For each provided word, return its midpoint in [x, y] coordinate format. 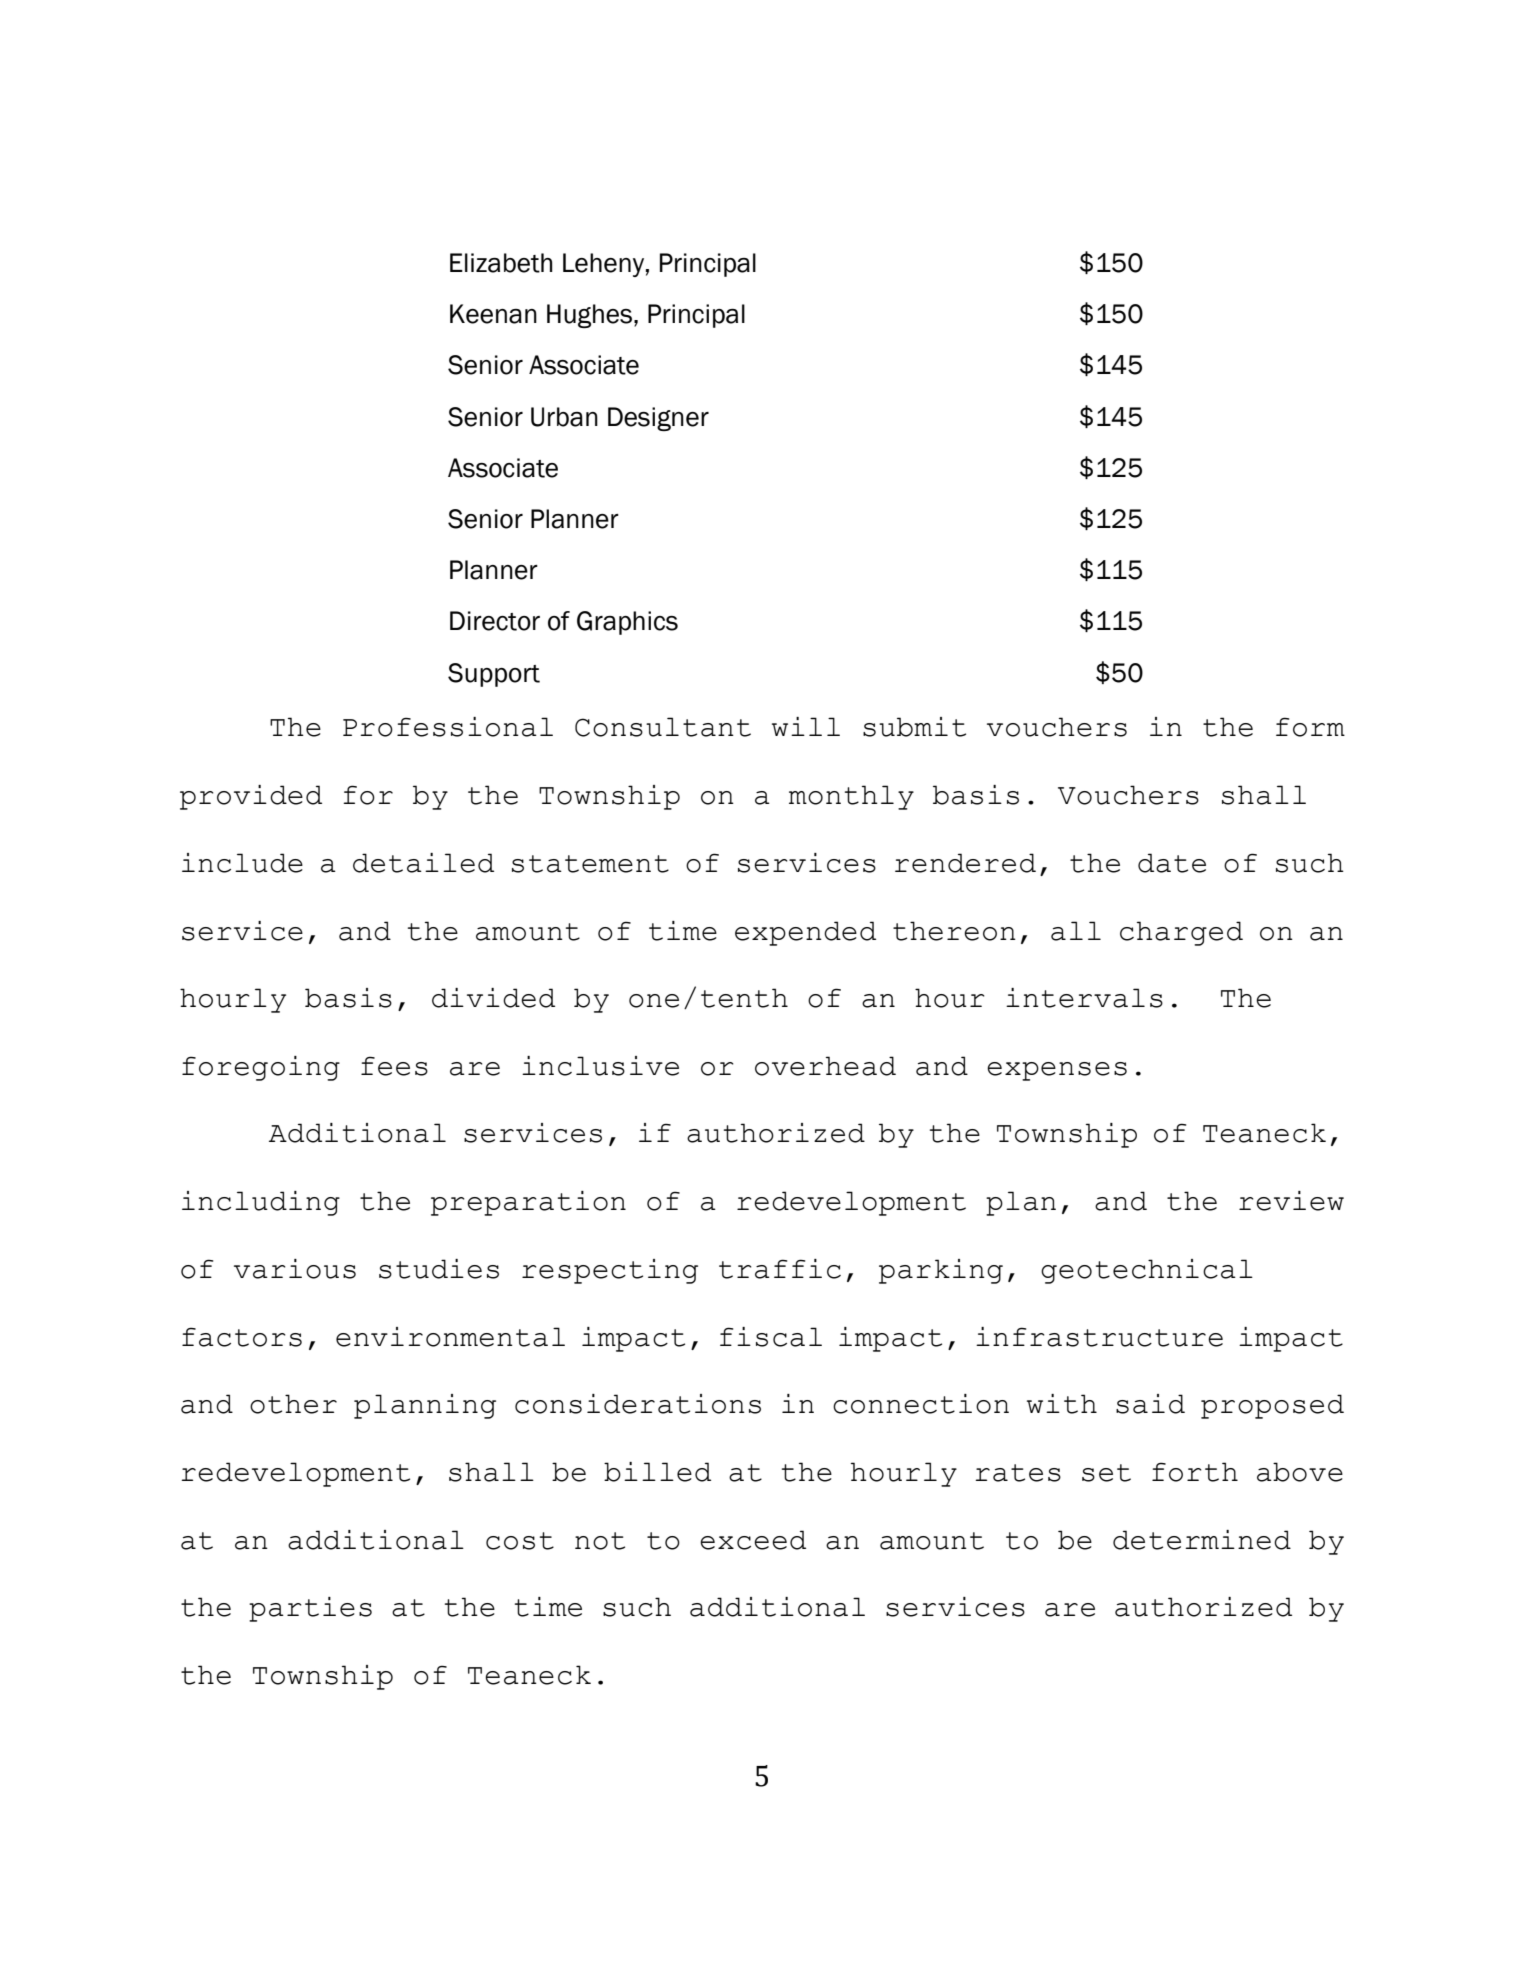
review [1291, 1201]
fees [394, 1066]
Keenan [493, 314]
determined [1202, 1540]
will [806, 726]
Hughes [589, 316]
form [1310, 727]
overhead [825, 1066]
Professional [448, 727]
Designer [658, 419]
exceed [753, 1540]
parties [310, 1609]
